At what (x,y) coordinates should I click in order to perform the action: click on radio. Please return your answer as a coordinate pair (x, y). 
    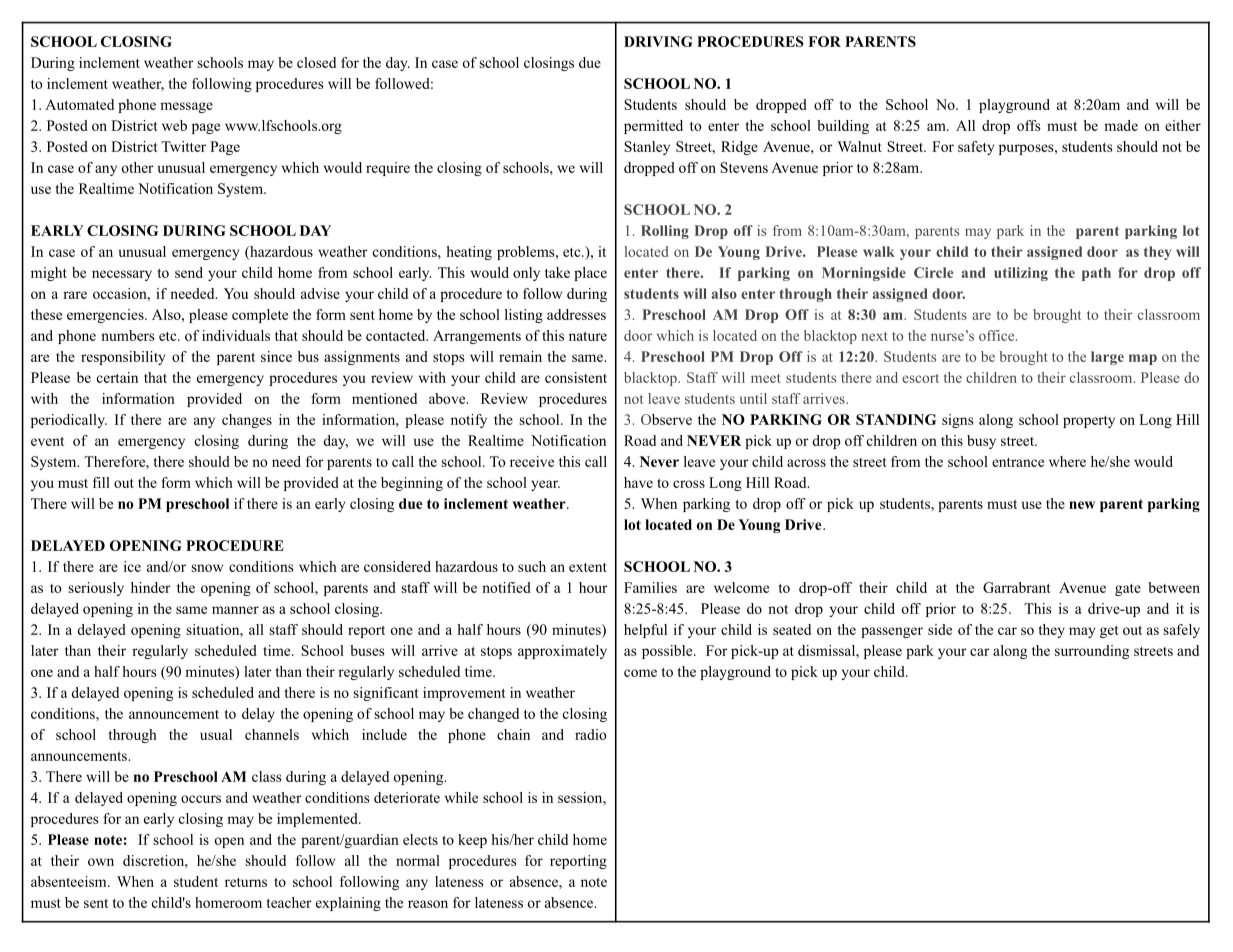
    Looking at the image, I should click on (590, 734).
